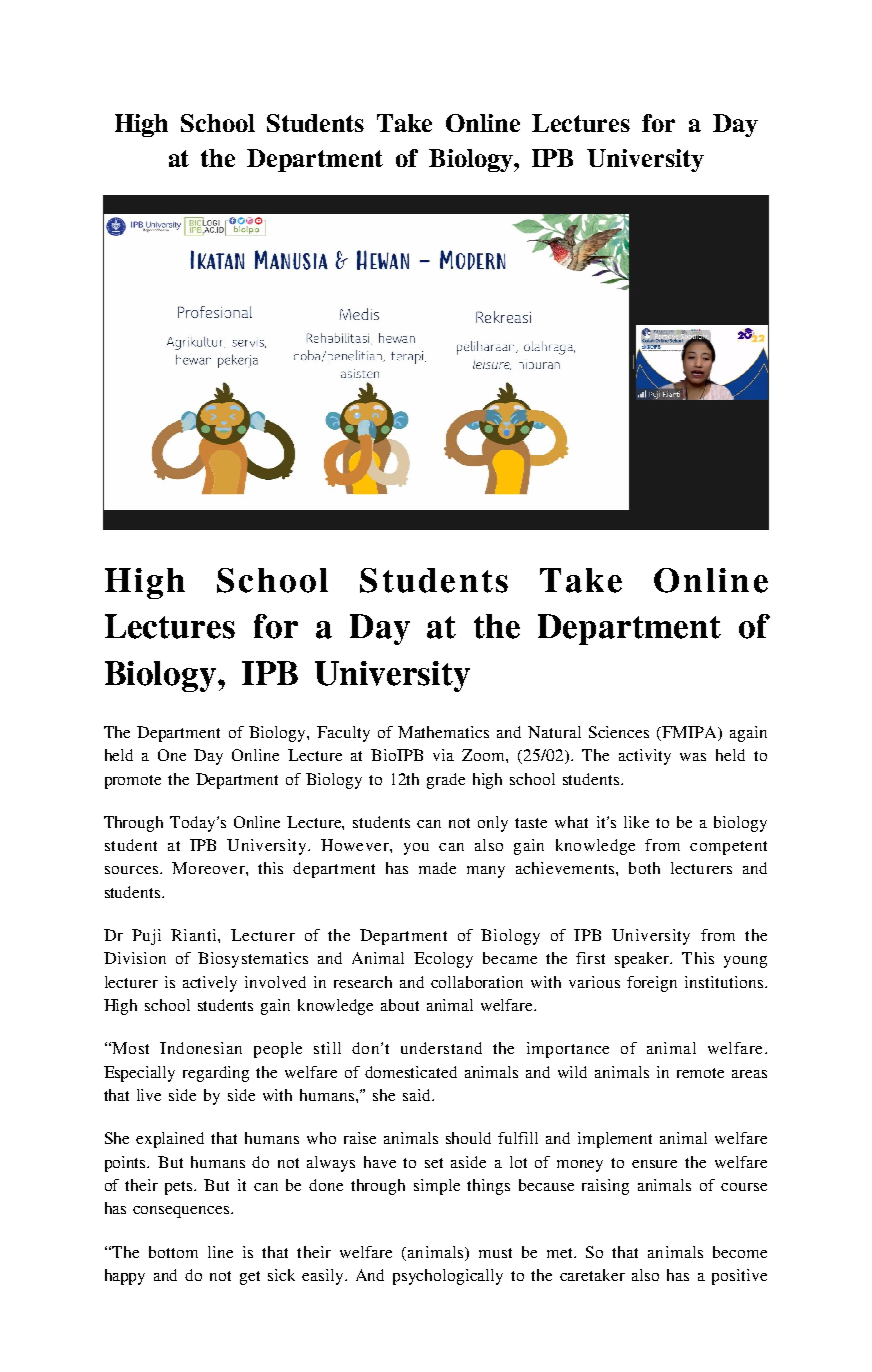 Image resolution: width=872 pixels, height=1372 pixels. Describe the element at coordinates (133, 782) in the page. I see `promote` at that location.
